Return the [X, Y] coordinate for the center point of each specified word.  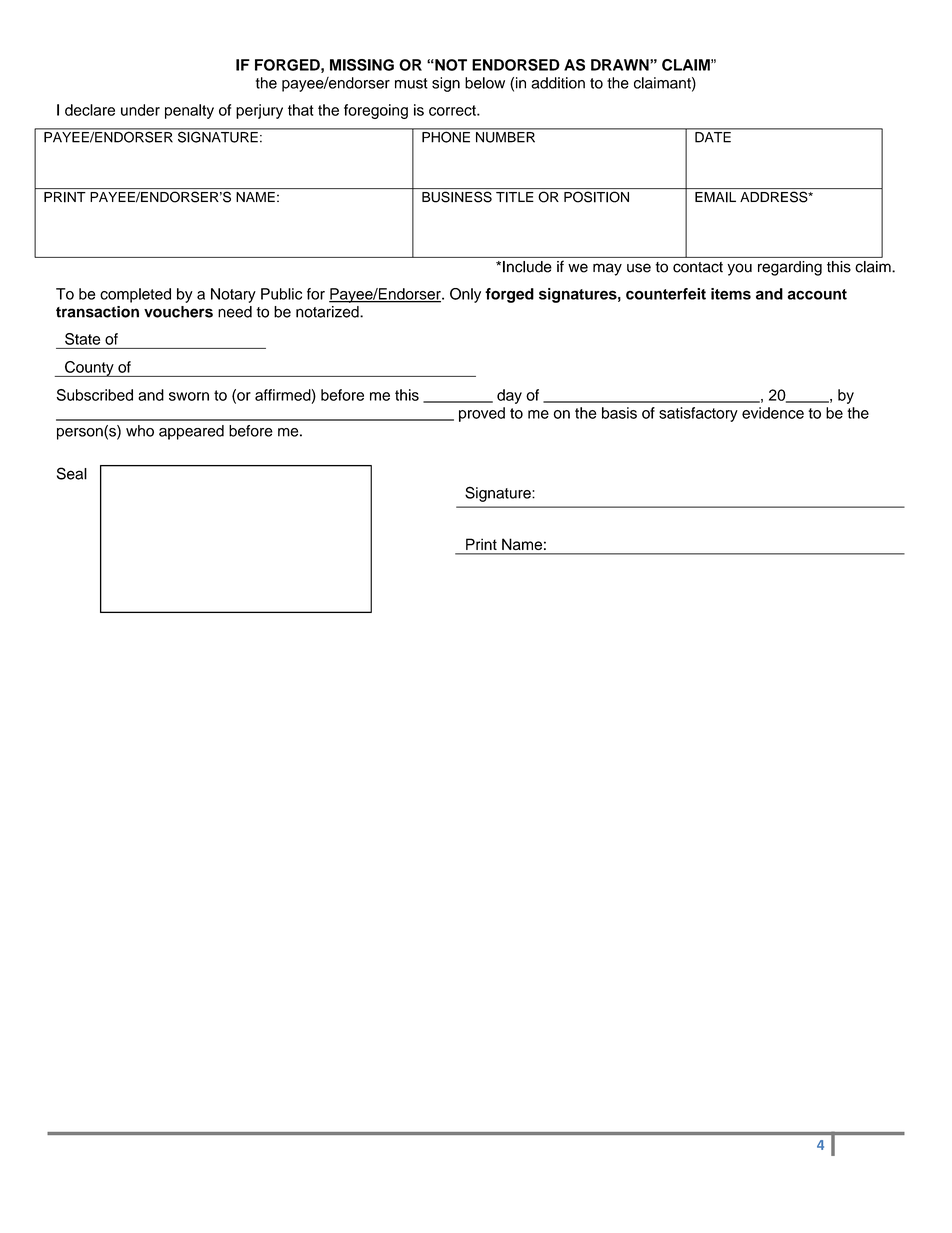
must [411, 83]
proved [482, 414]
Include [527, 267]
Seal [72, 473]
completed [135, 295]
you [739, 269]
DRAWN [621, 65]
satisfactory [698, 414]
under [140, 110]
